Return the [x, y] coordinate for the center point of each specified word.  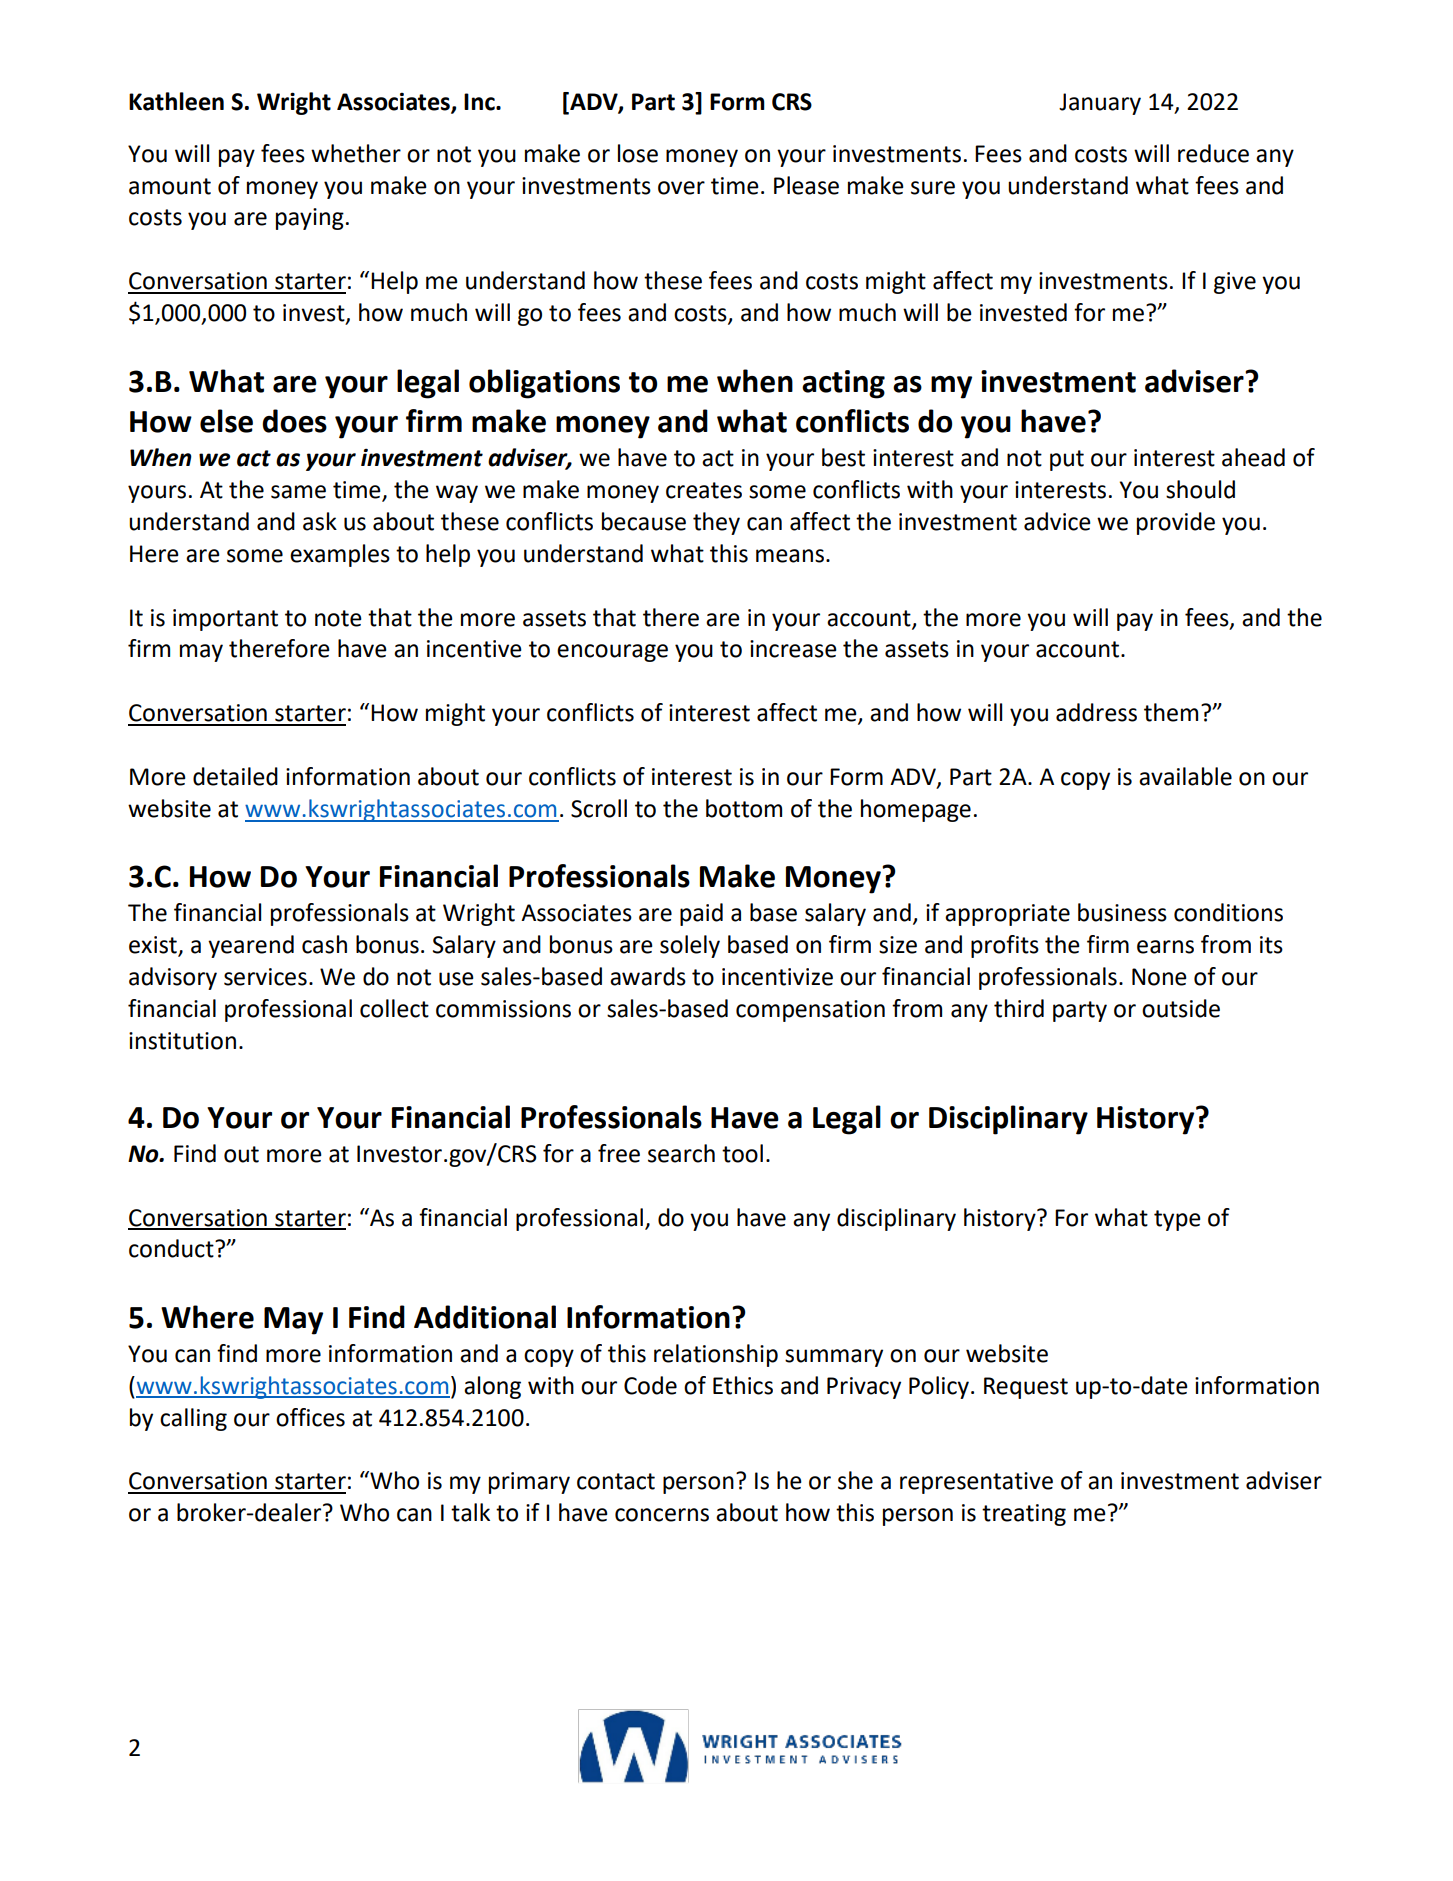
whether [356, 153]
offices [310, 1417]
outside [1181, 1008]
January [1100, 104]
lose [638, 153]
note [338, 618]
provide [1176, 523]
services [265, 977]
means [790, 556]
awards [648, 976]
